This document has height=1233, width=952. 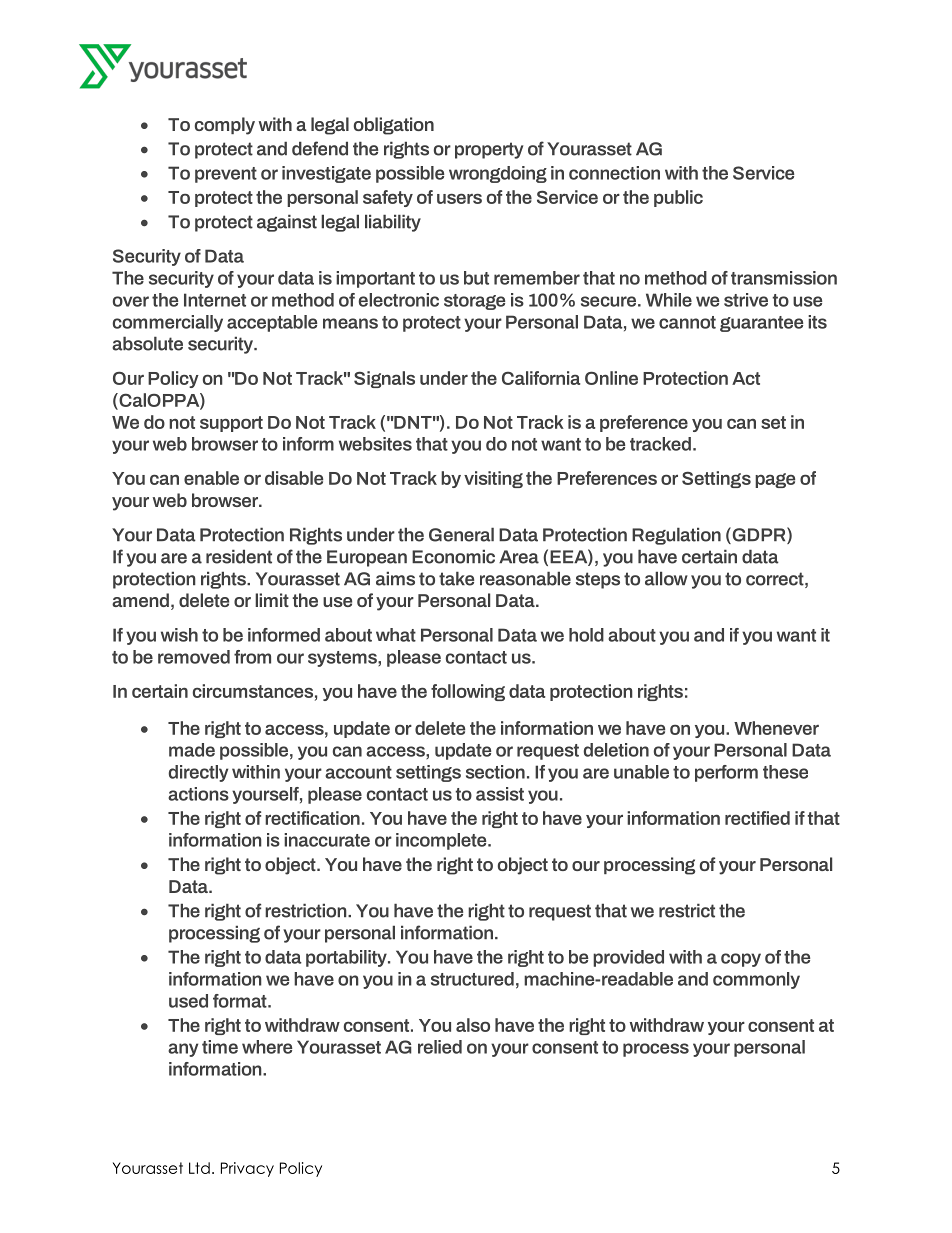 What do you see at coordinates (199, 1168) in the document?
I see `Ltd` at bounding box center [199, 1168].
